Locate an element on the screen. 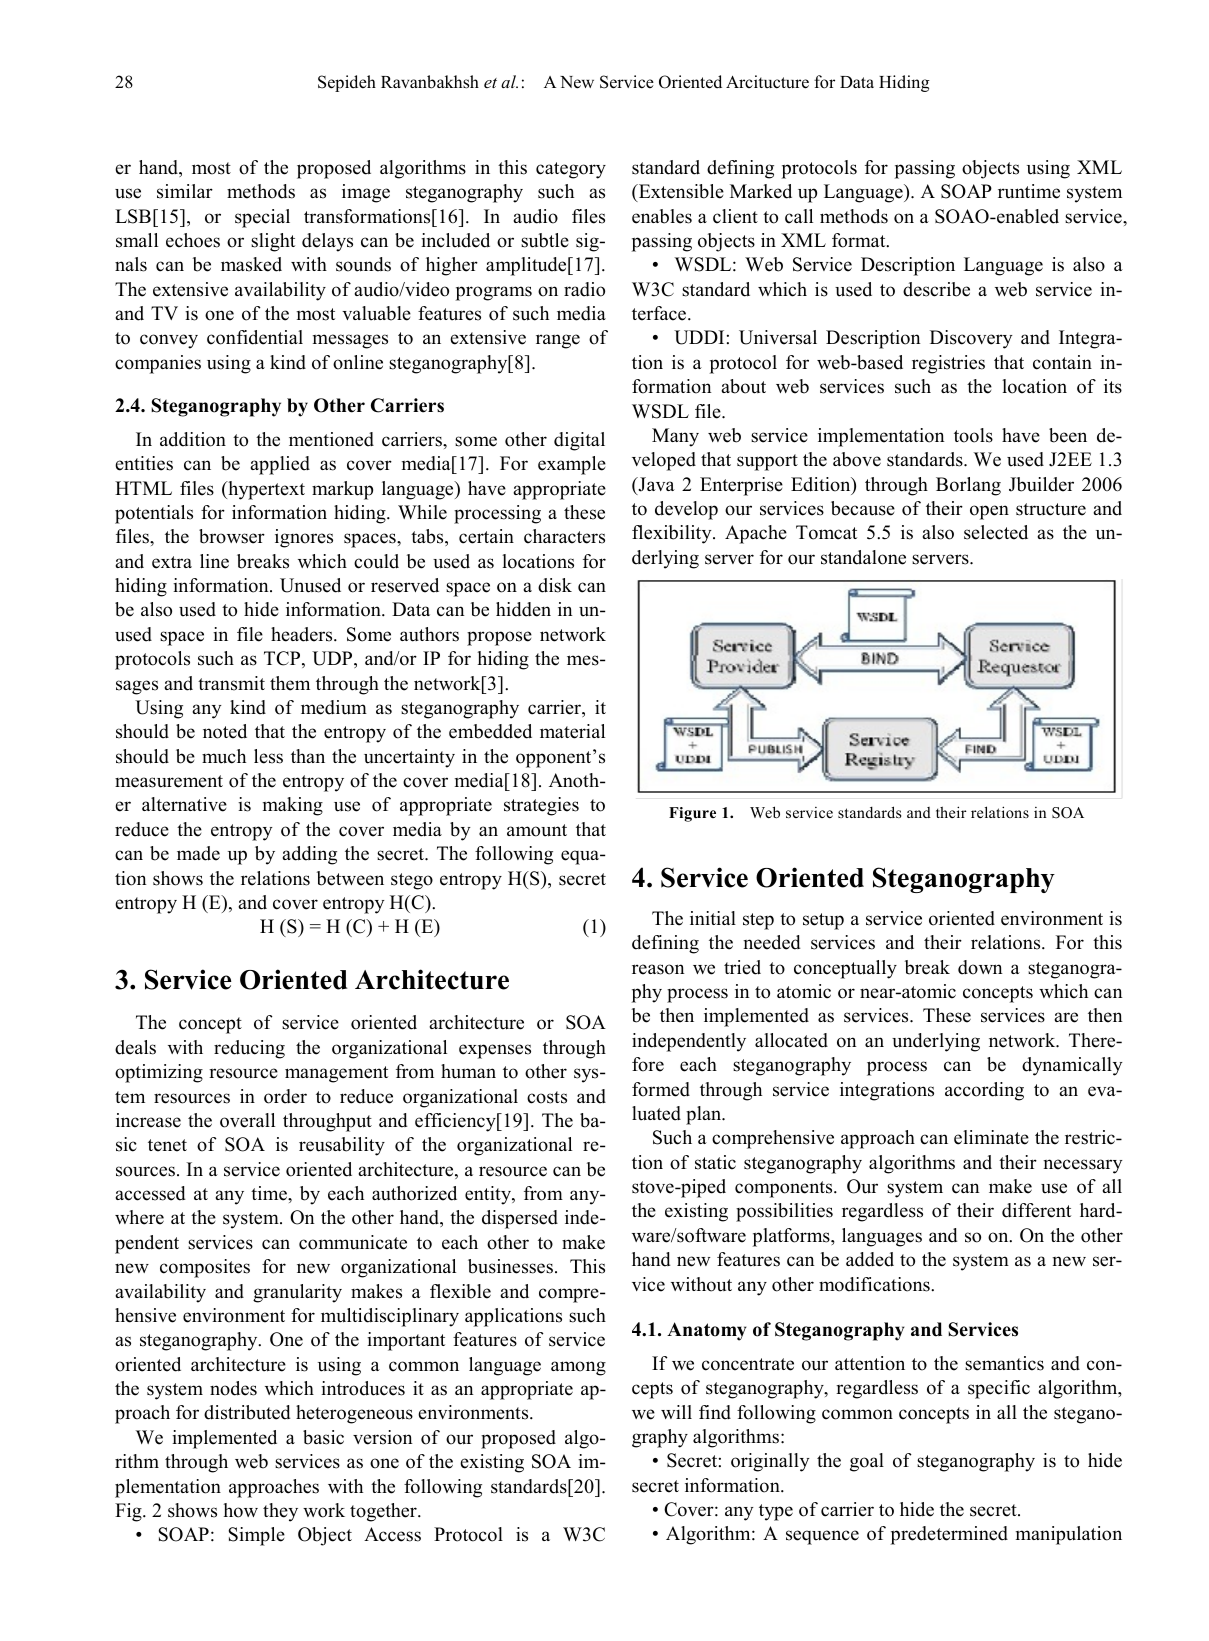  selected is located at coordinates (996, 532).
